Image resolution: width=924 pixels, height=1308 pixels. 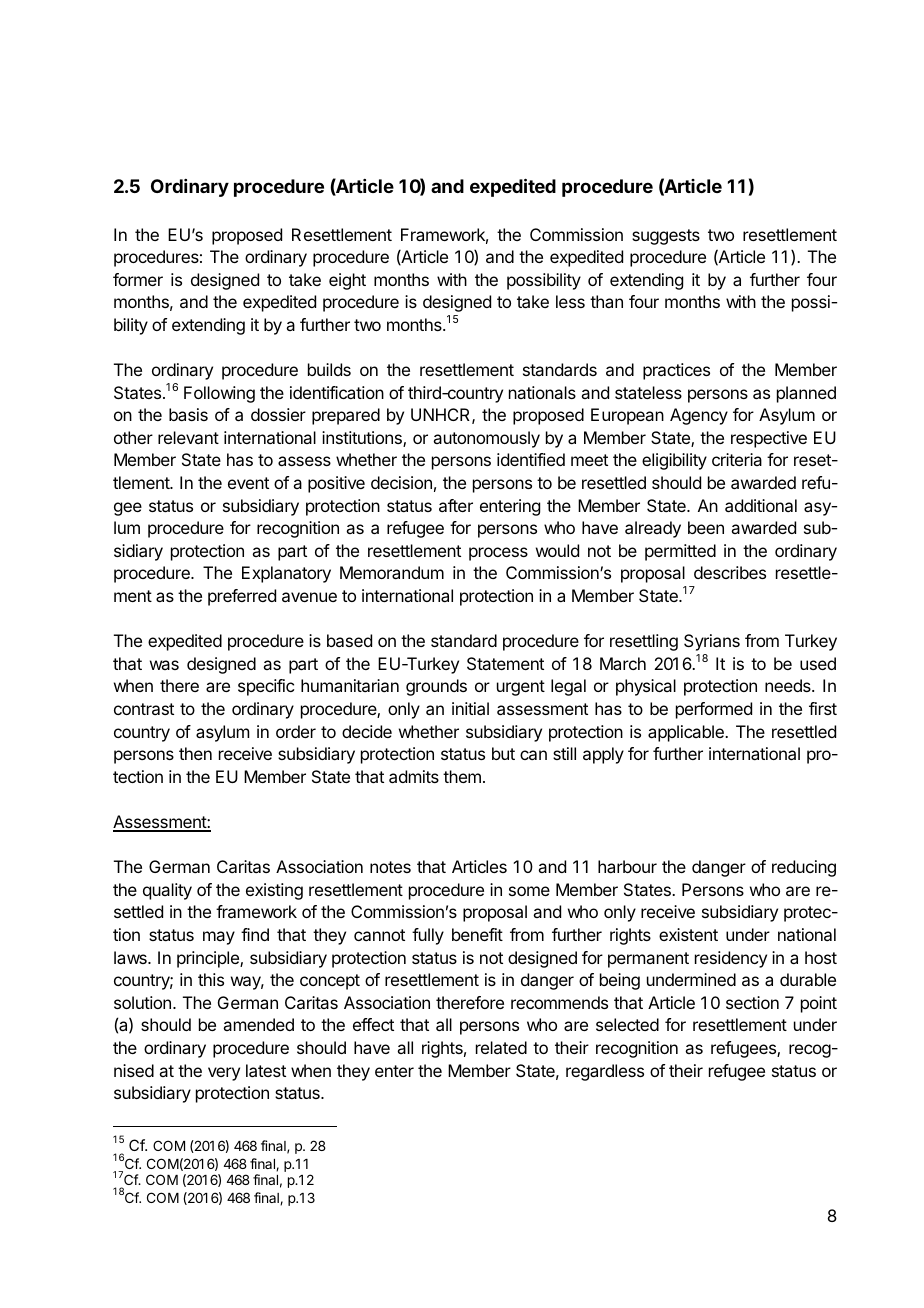 What do you see at coordinates (138, 279) in the document?
I see `former` at bounding box center [138, 279].
